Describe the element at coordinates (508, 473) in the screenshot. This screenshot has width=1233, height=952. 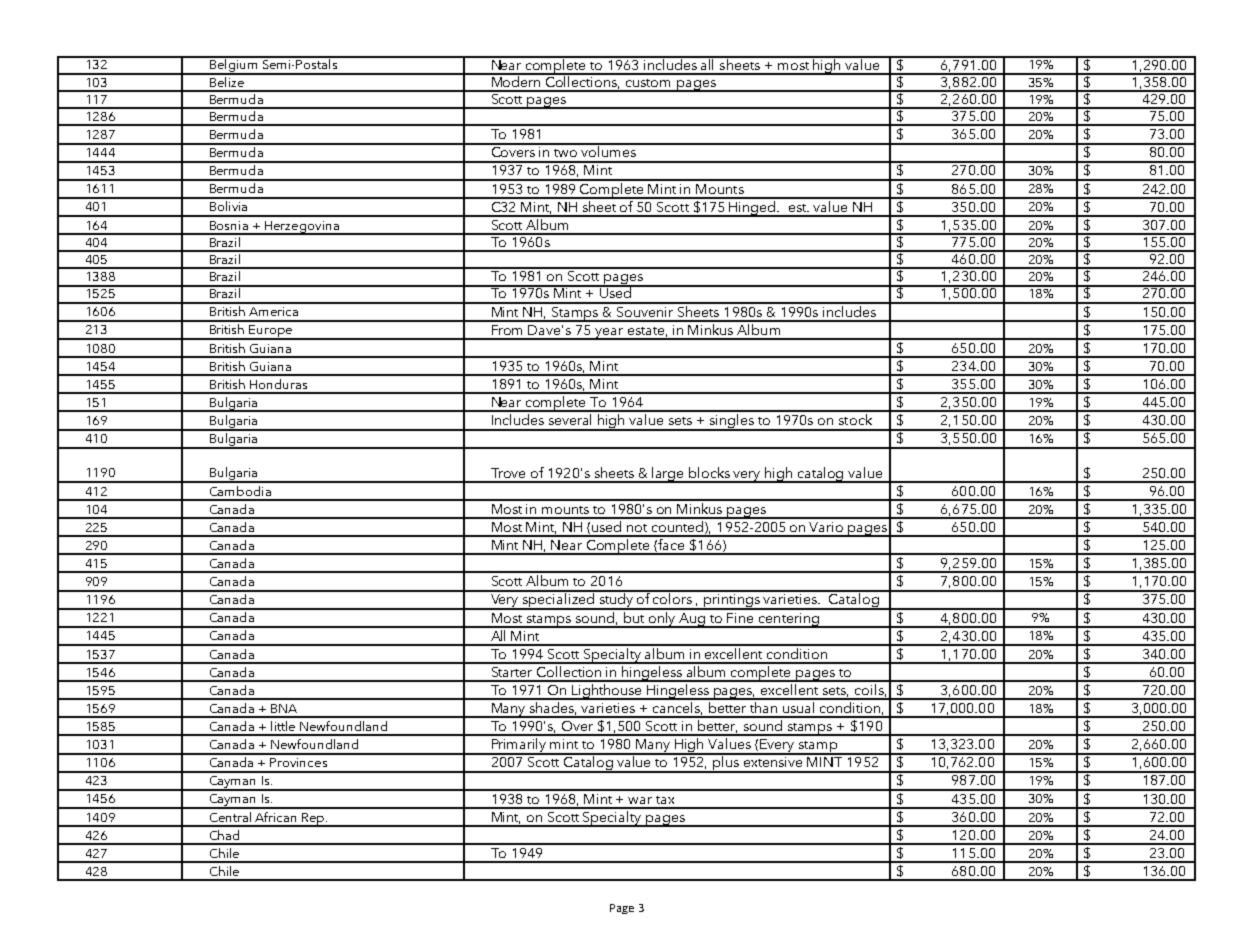
I see `Trove` at that location.
